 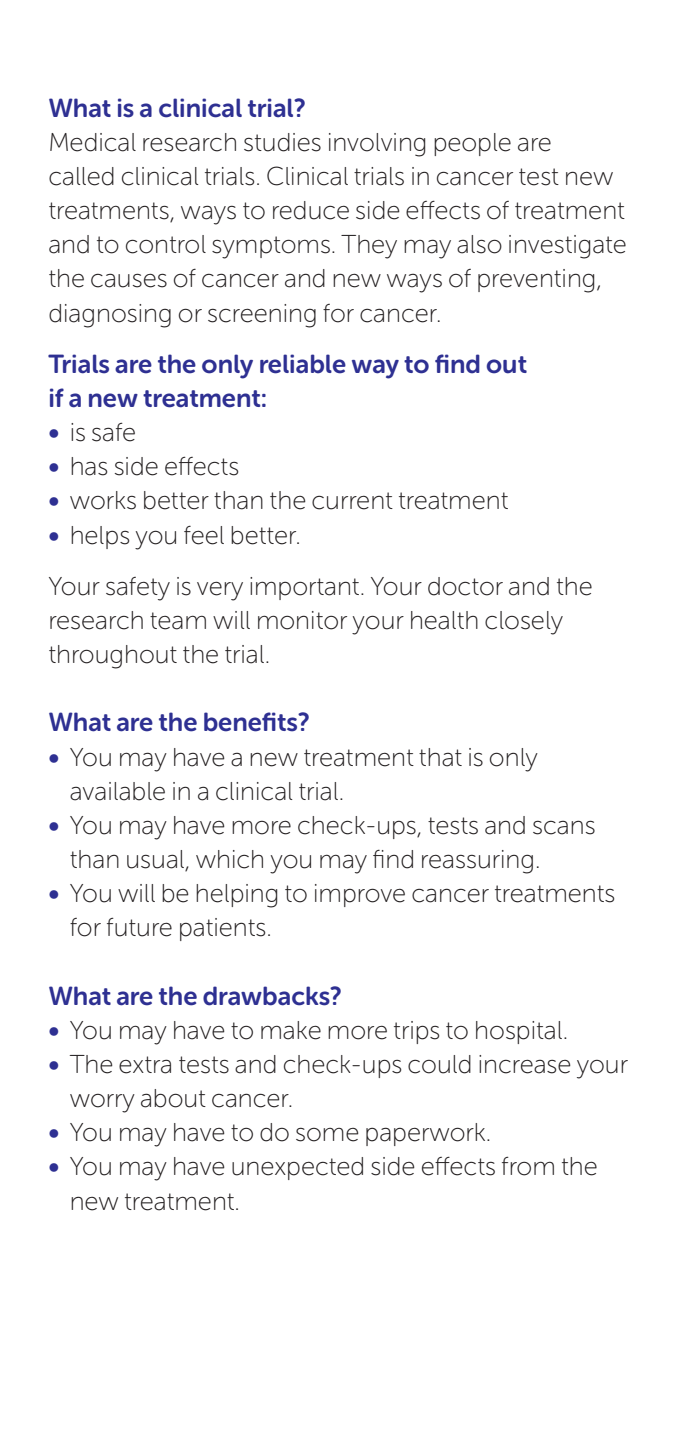 I want to click on helps, so click(x=100, y=537).
